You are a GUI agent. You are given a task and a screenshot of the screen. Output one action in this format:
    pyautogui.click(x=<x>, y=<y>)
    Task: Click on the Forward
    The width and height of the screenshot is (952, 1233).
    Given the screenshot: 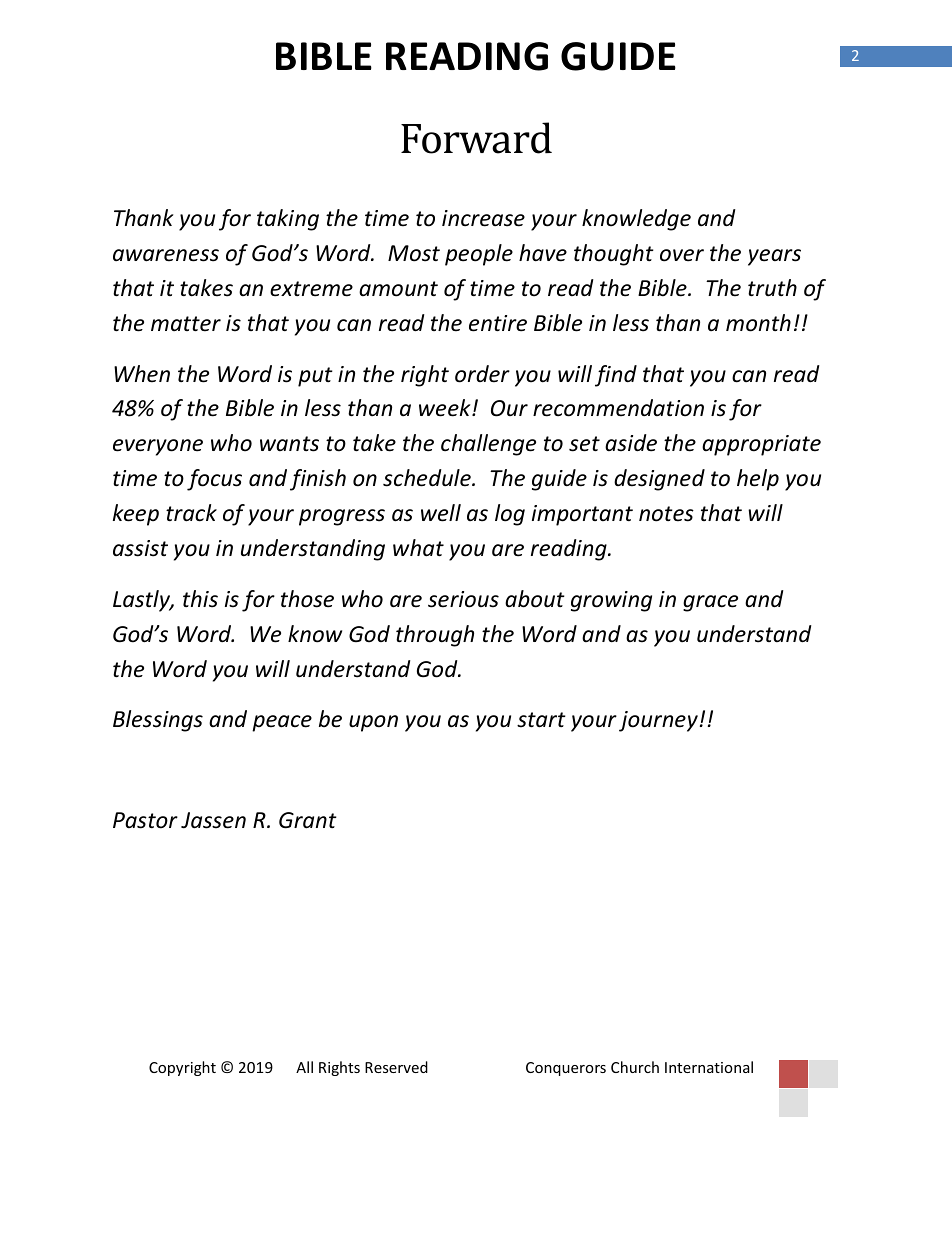 What is the action you would take?
    pyautogui.click(x=476, y=138)
